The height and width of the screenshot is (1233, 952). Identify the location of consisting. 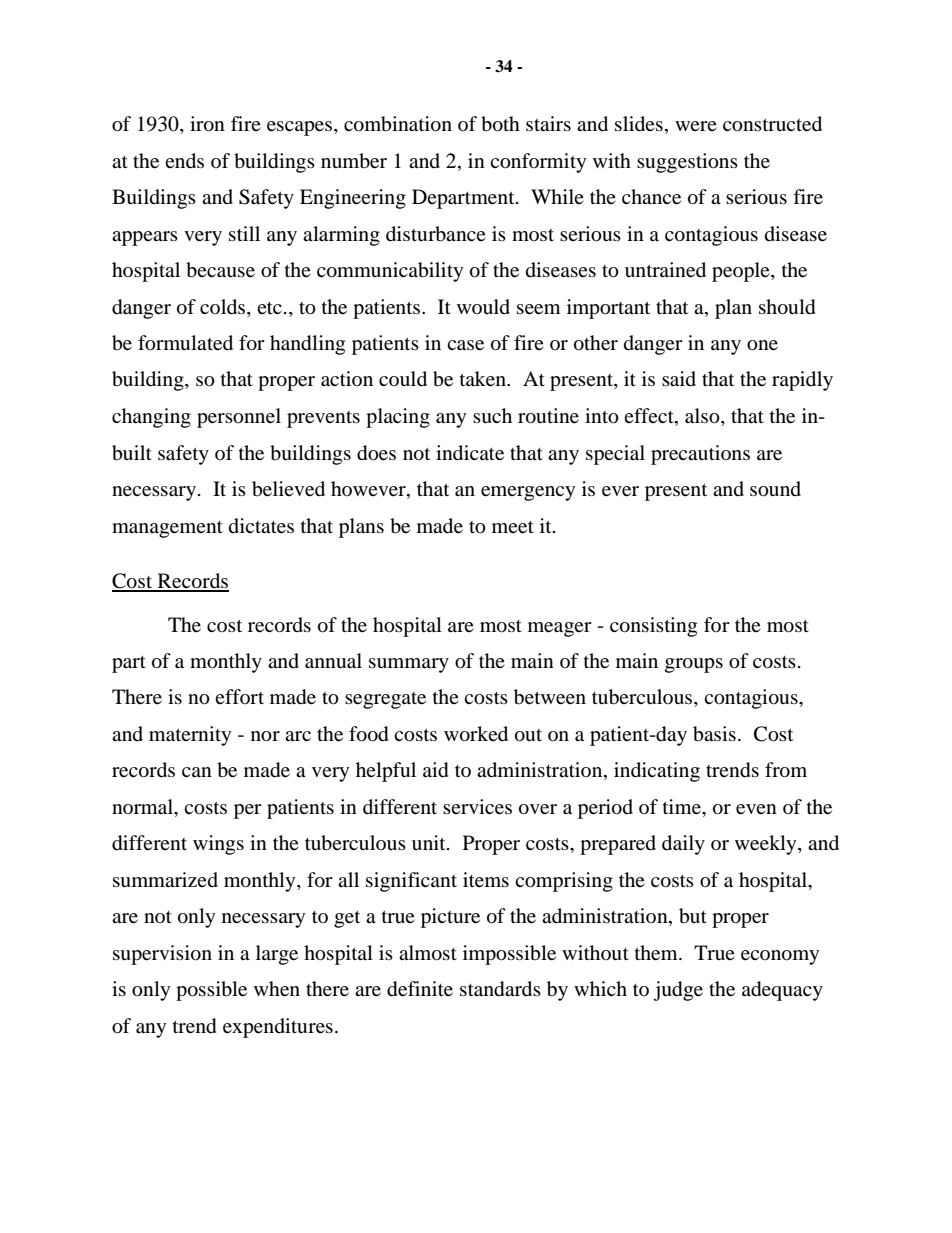
(653, 627).
